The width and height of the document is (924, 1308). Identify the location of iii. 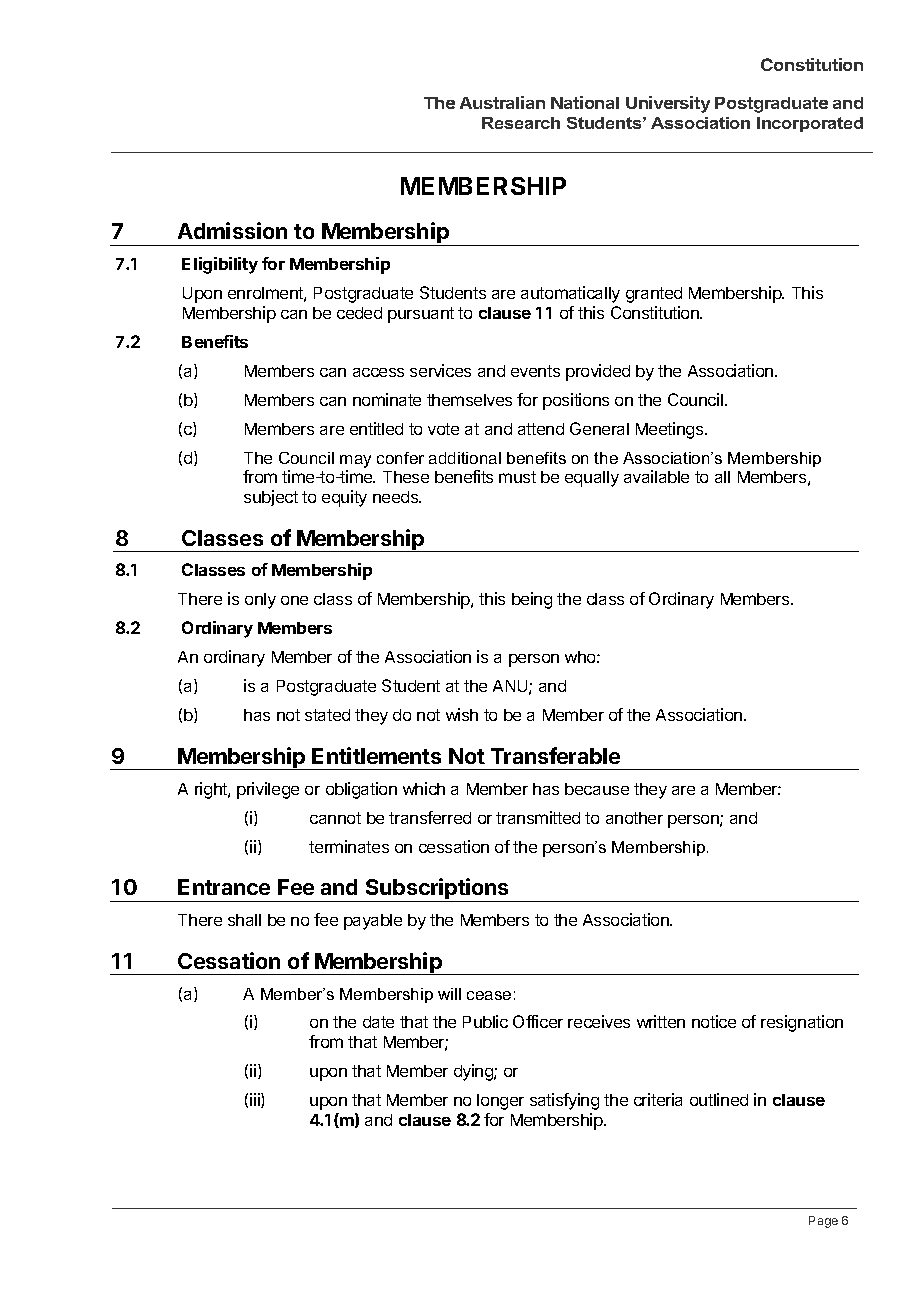
(256, 1100).
